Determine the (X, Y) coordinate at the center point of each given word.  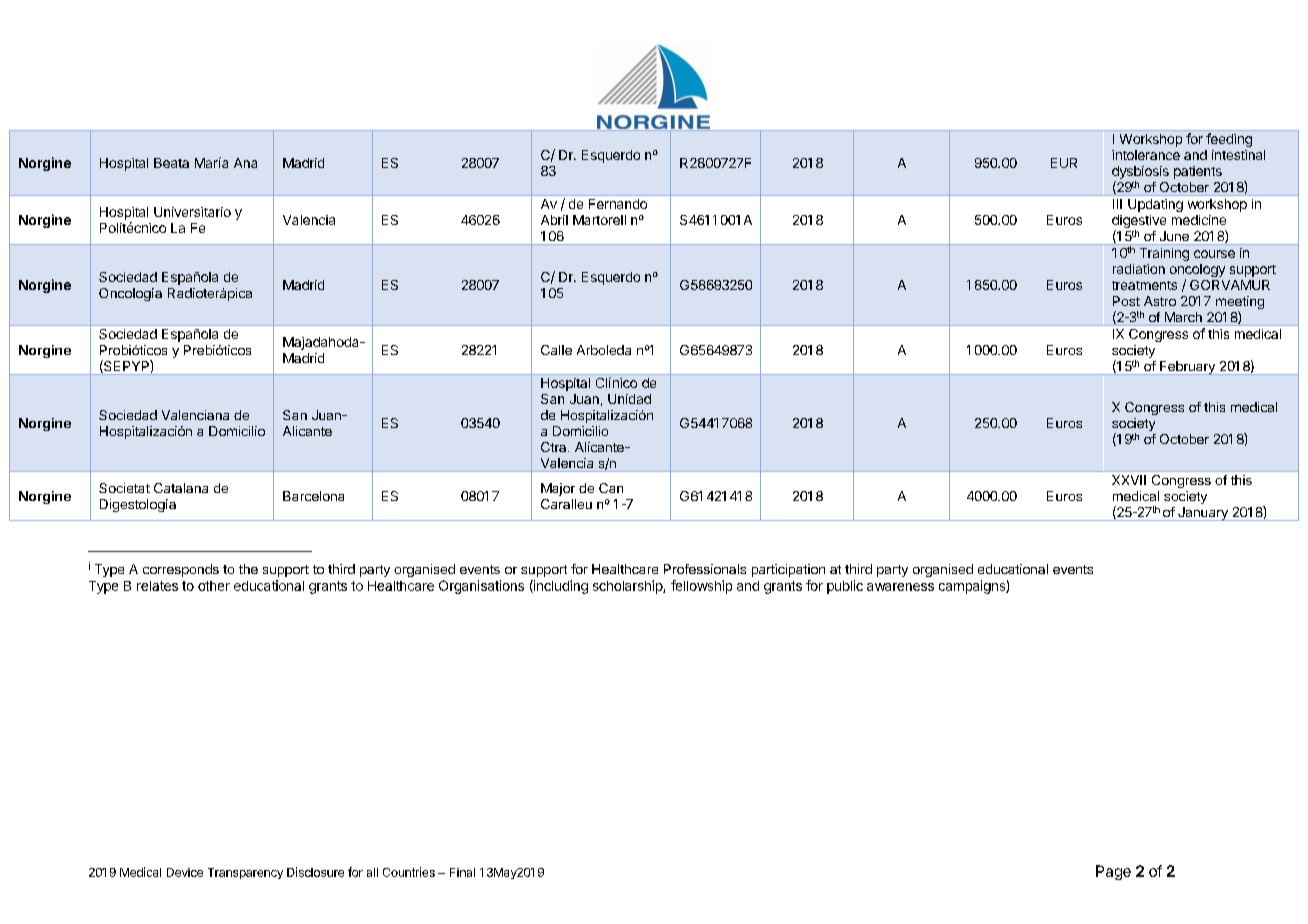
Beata (171, 163)
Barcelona (313, 496)
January (1203, 514)
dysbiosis (1140, 172)
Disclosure (315, 872)
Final (462, 872)
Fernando (618, 204)
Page (1113, 872)
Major (558, 489)
